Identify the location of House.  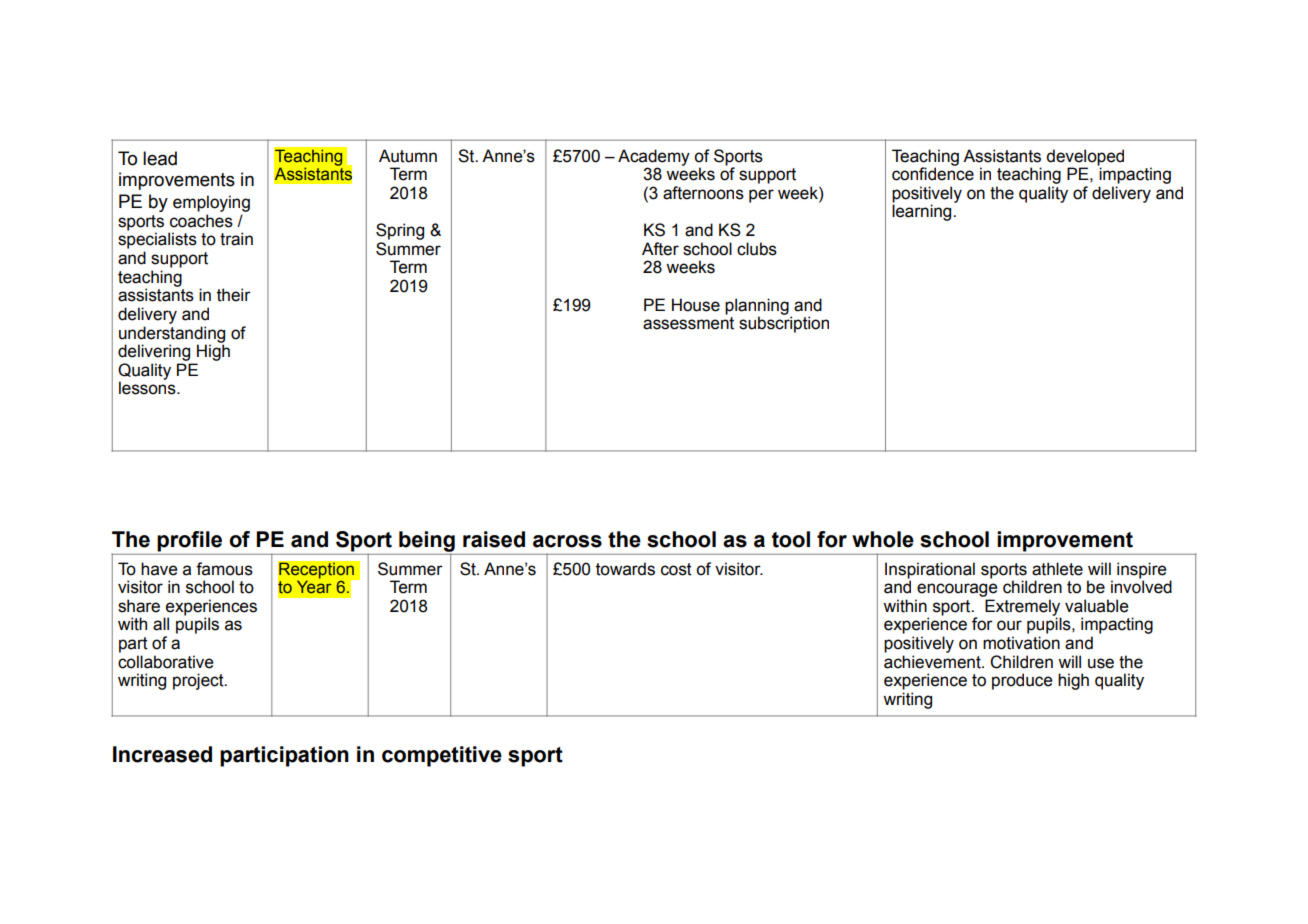
(696, 305).
